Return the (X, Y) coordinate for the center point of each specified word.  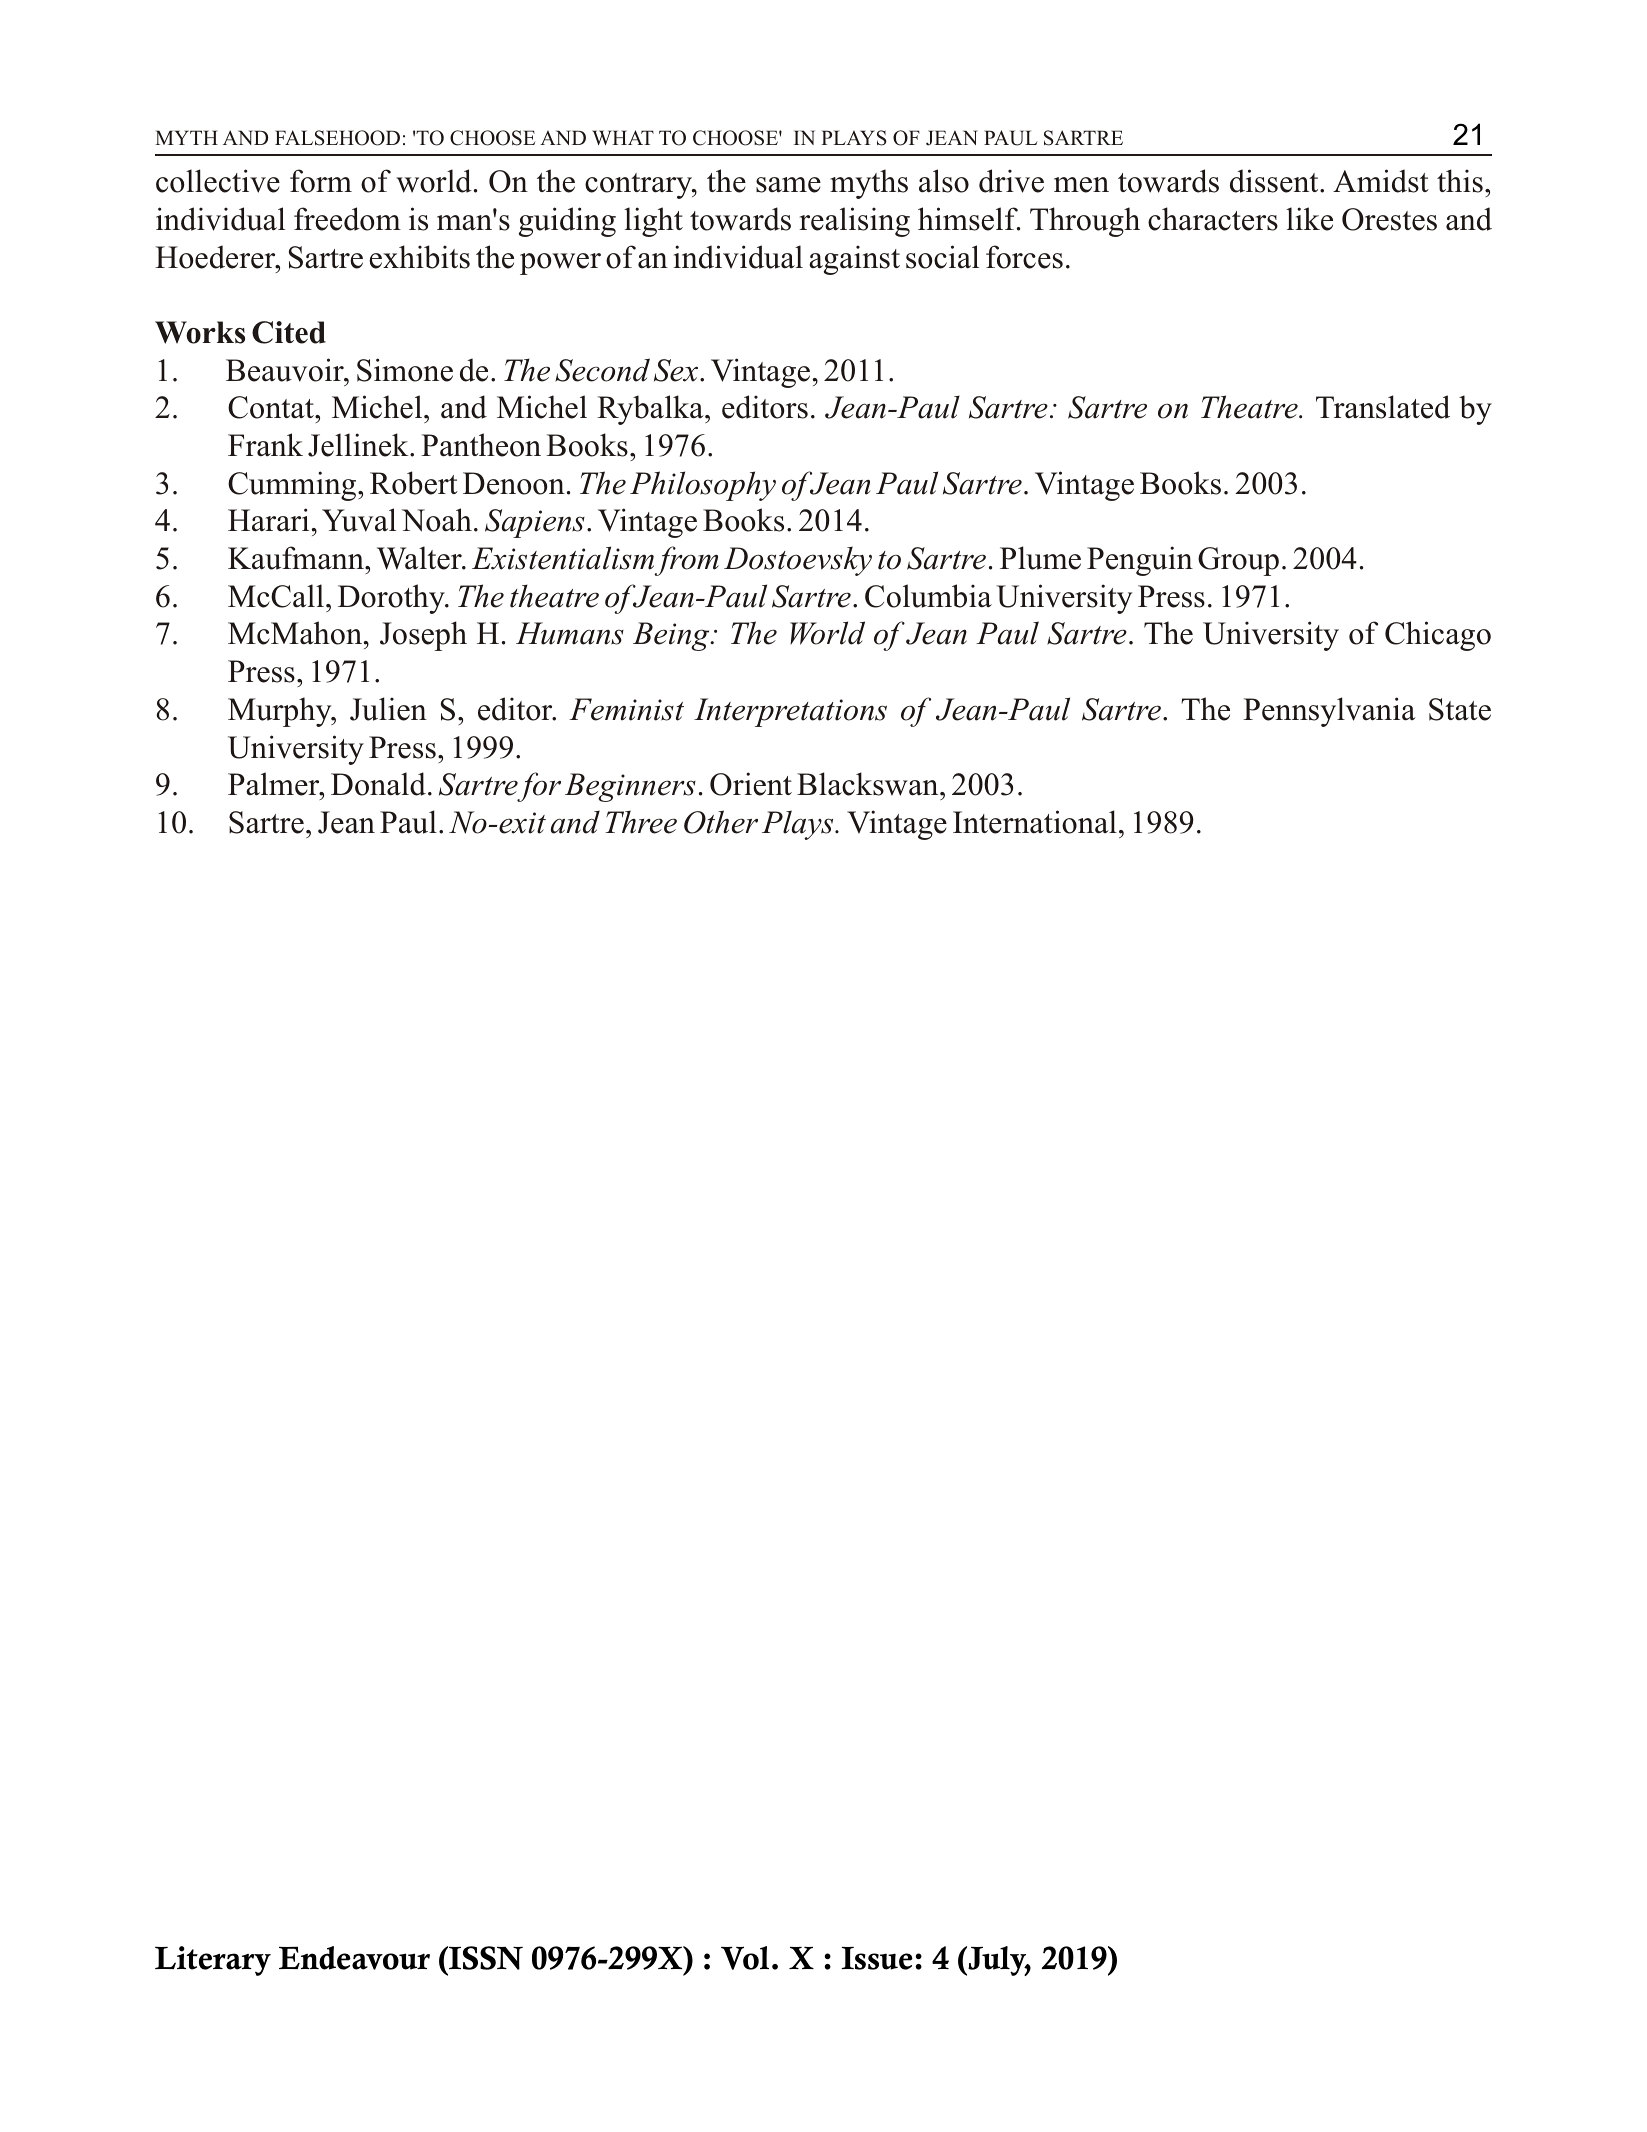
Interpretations (790, 712)
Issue (877, 1958)
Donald (378, 784)
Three (641, 822)
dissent (1275, 181)
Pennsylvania (1329, 712)
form (321, 181)
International (1035, 822)
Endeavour (354, 1958)
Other (721, 822)
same (788, 185)
